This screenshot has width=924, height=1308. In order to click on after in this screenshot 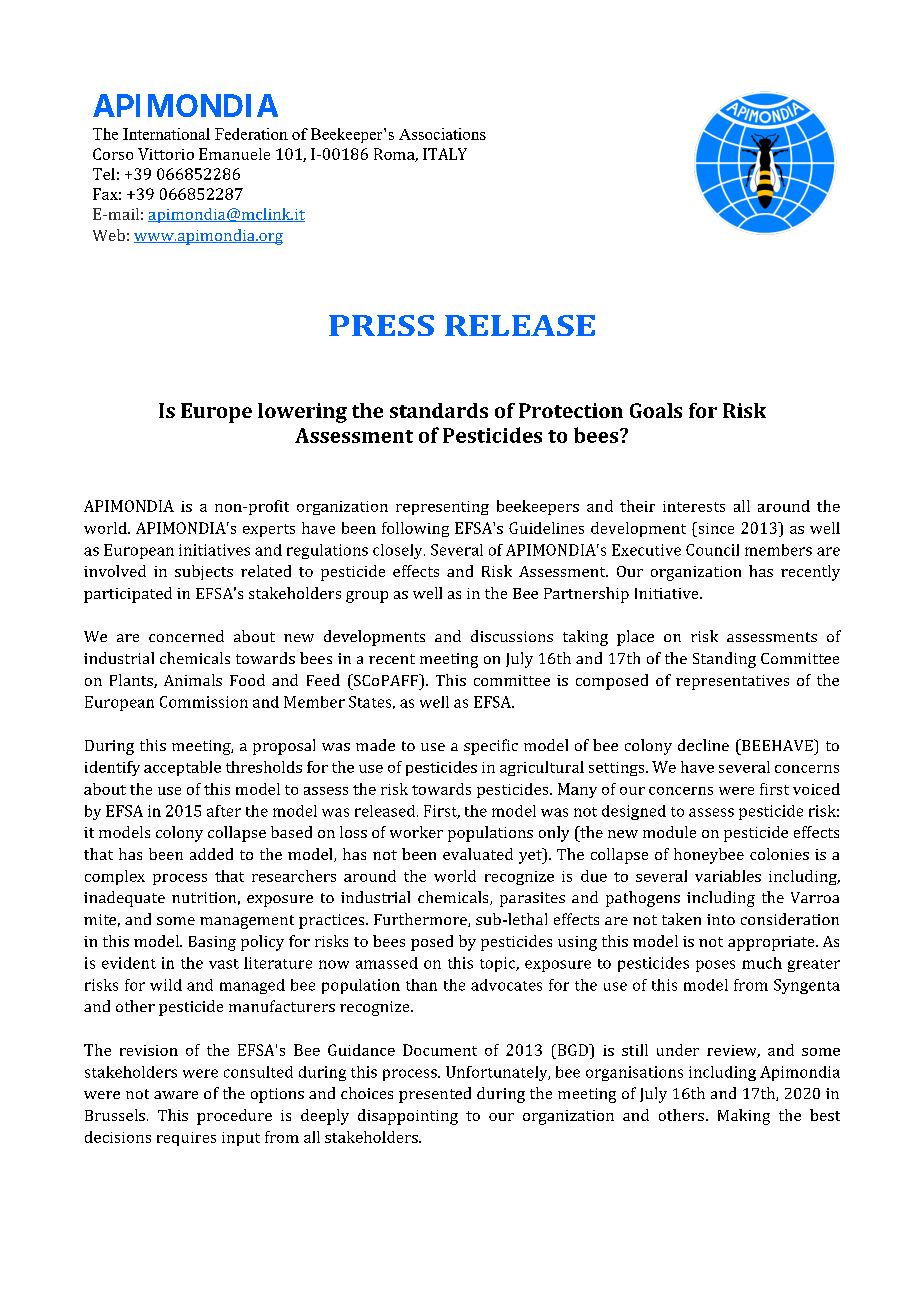, I will do `click(224, 811)`.
